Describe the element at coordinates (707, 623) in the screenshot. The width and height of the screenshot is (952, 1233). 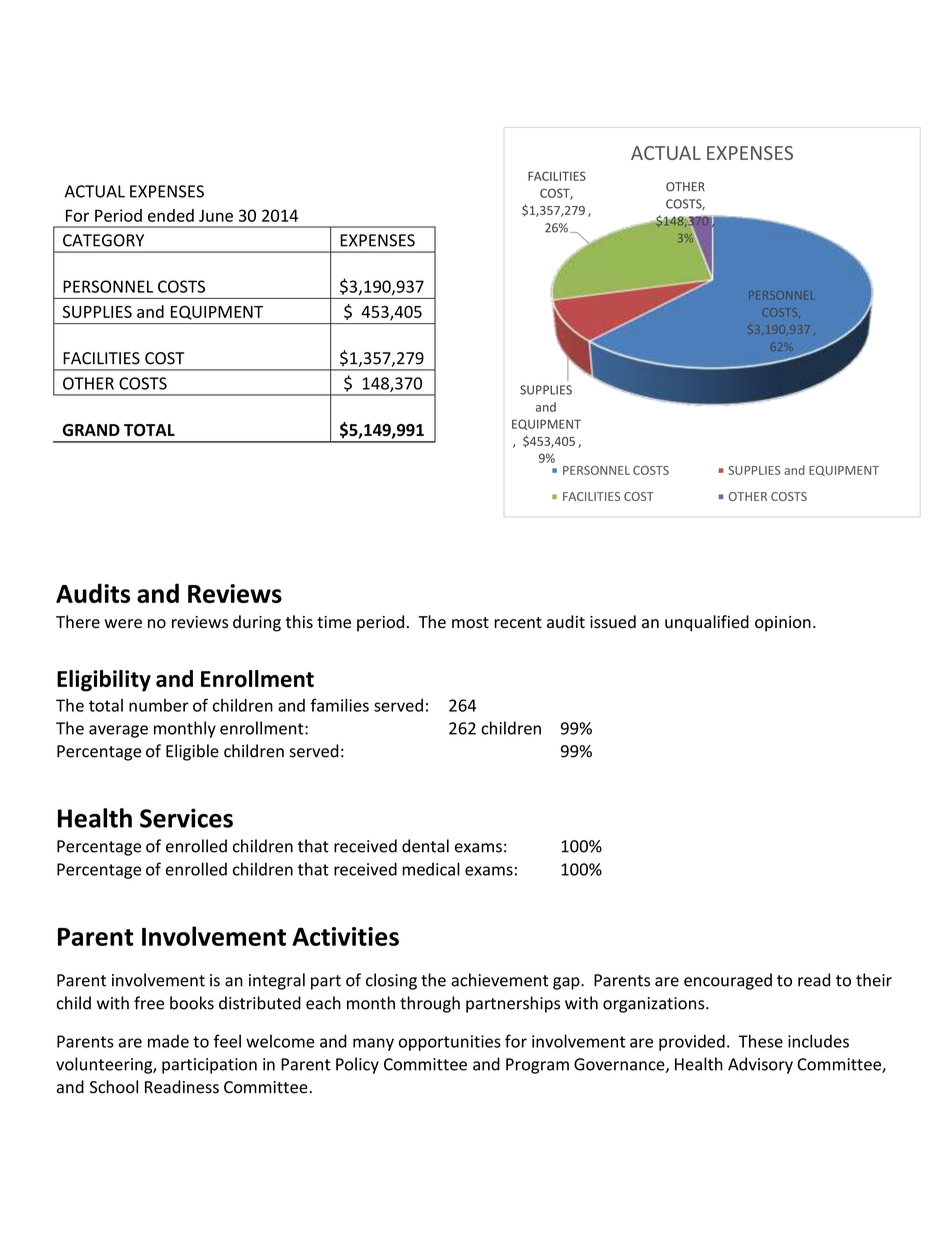
I see `unqualified` at that location.
